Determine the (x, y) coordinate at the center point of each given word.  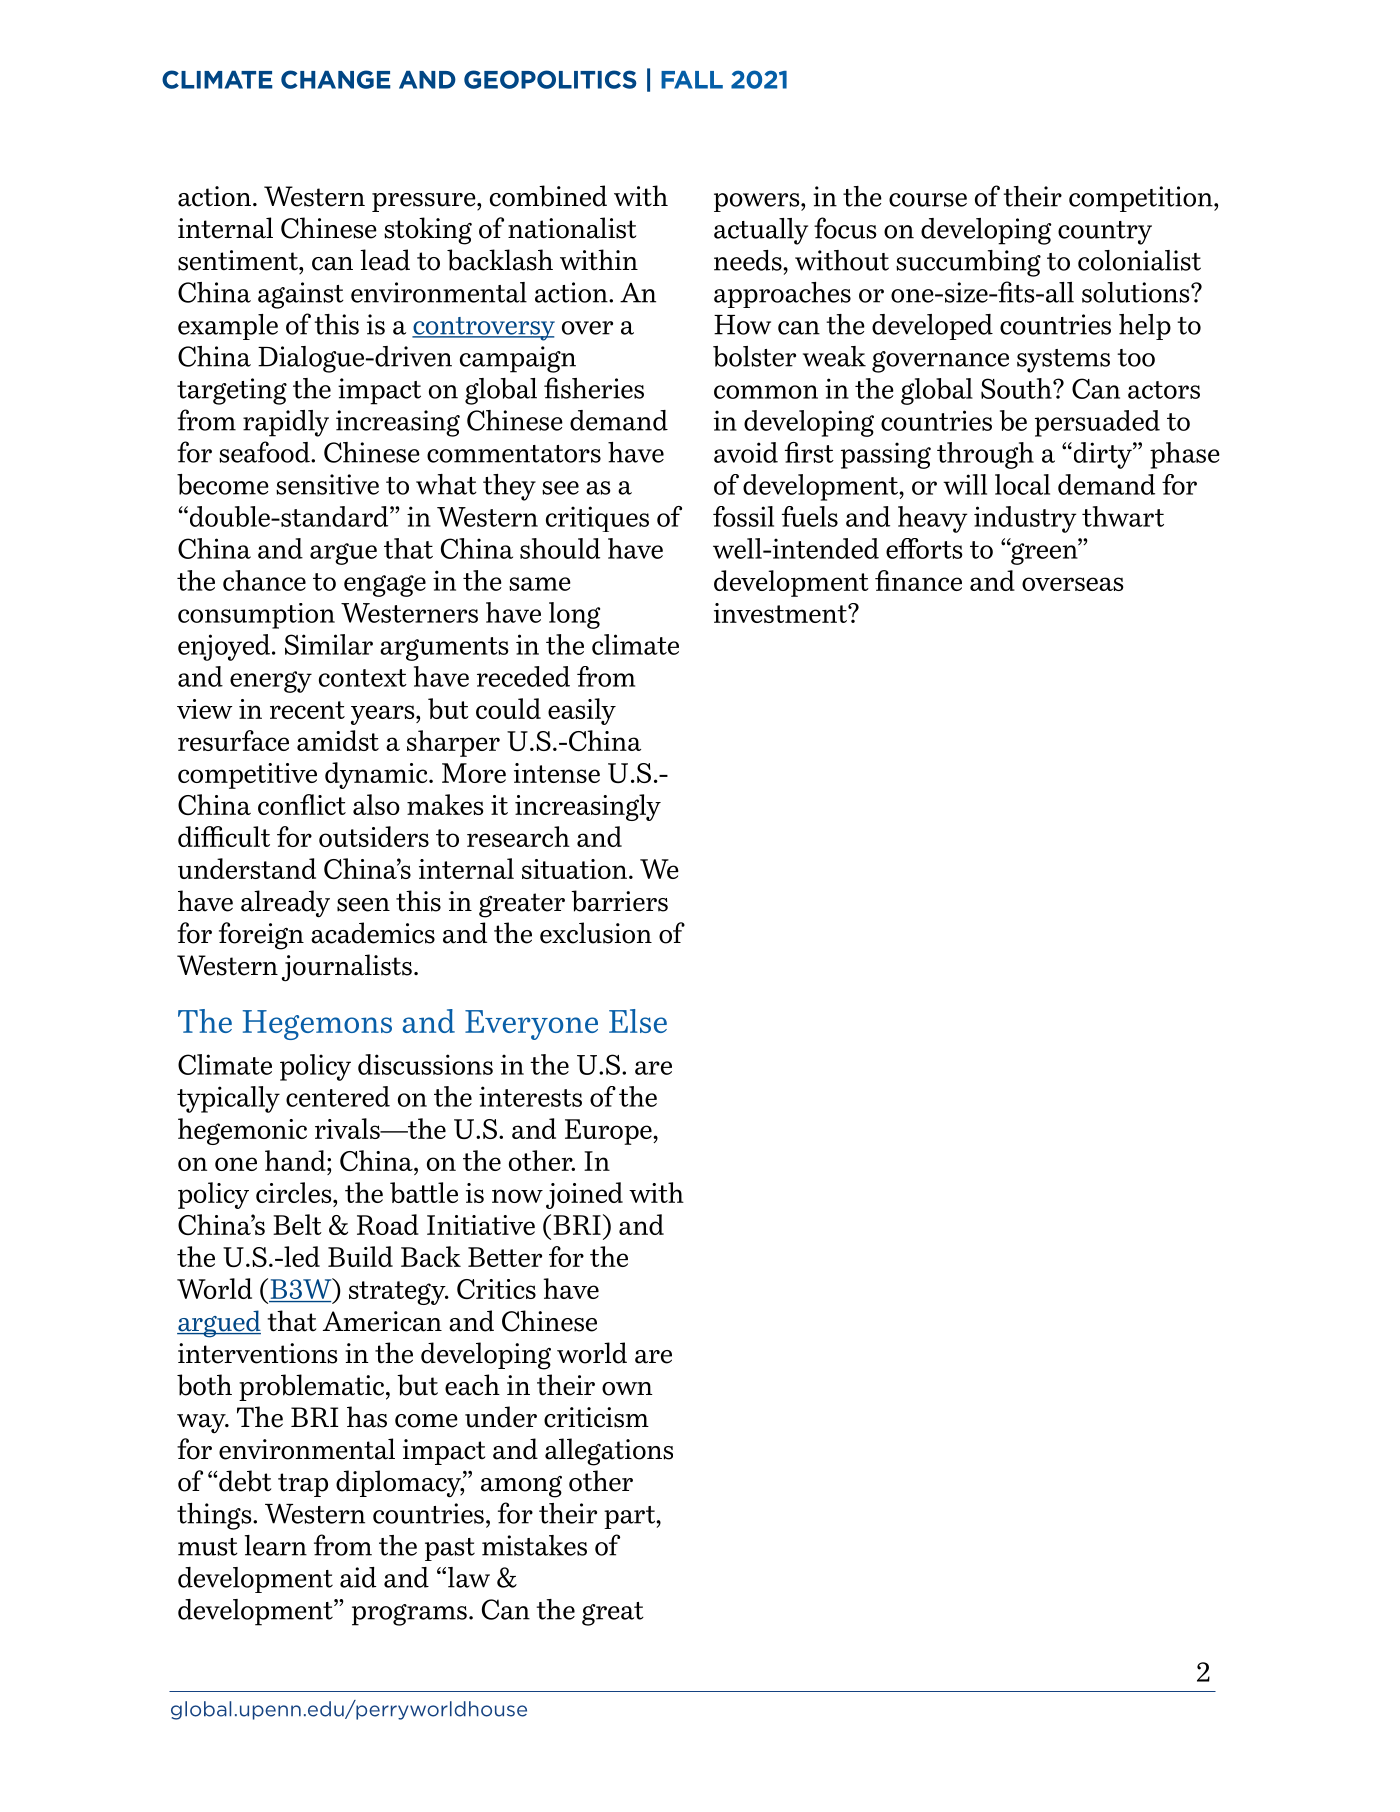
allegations (609, 1452)
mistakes (534, 1545)
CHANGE (336, 79)
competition (1142, 199)
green (1044, 553)
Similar (329, 644)
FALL (692, 80)
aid (358, 1577)
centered (338, 1096)
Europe (609, 1132)
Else (638, 1021)
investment (781, 613)
